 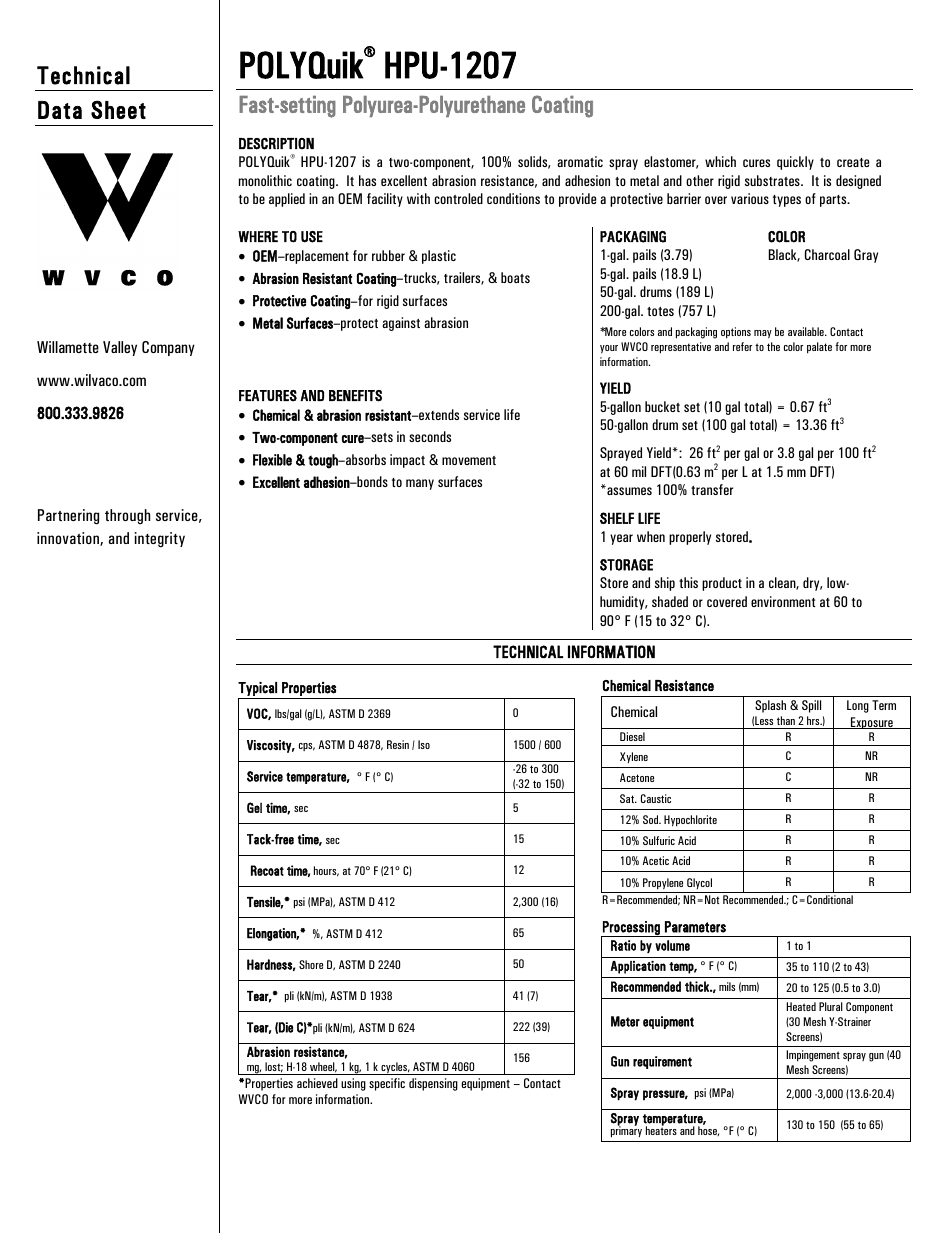 I want to click on controled, so click(x=458, y=198).
